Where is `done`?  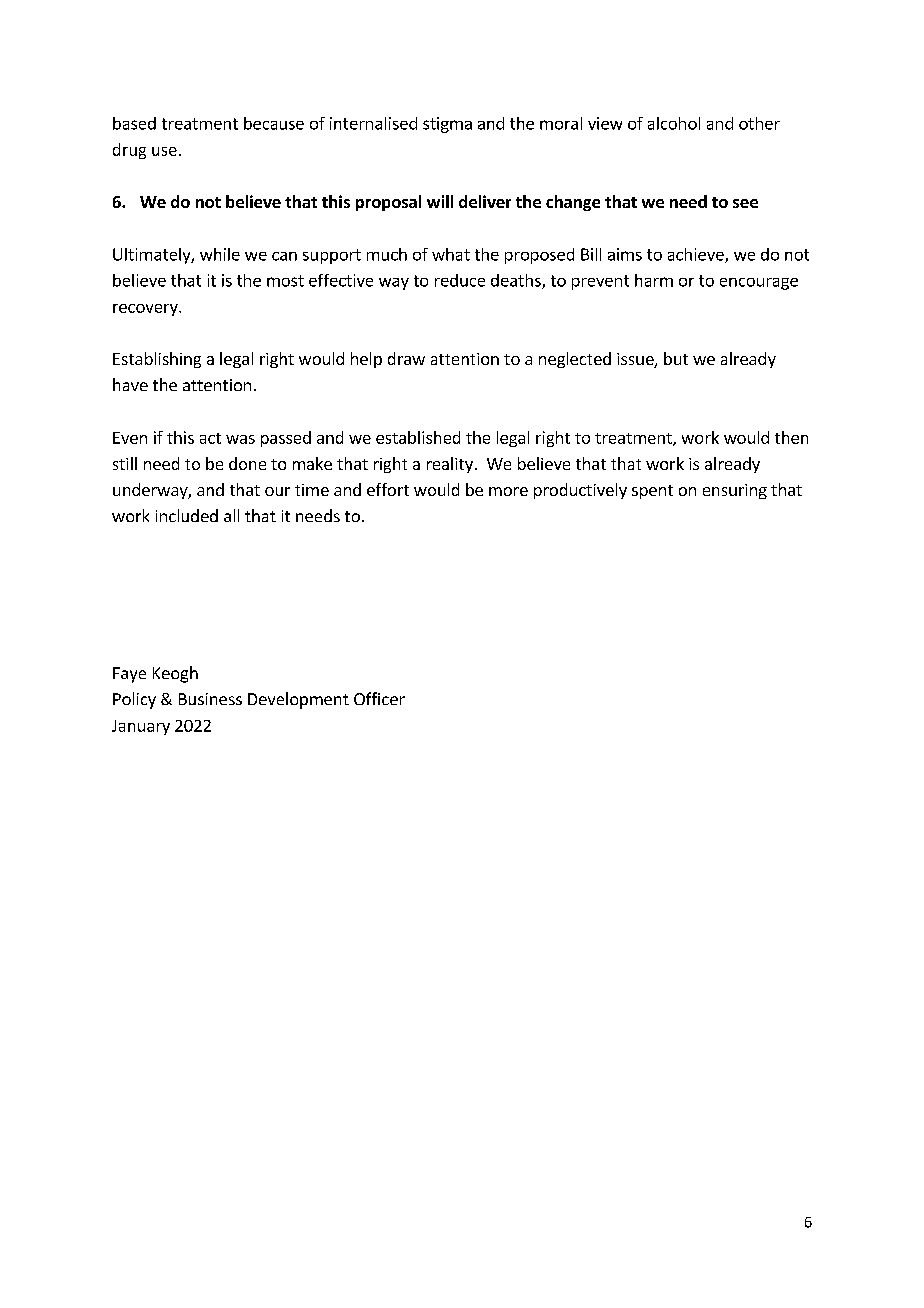
done is located at coordinates (247, 463).
